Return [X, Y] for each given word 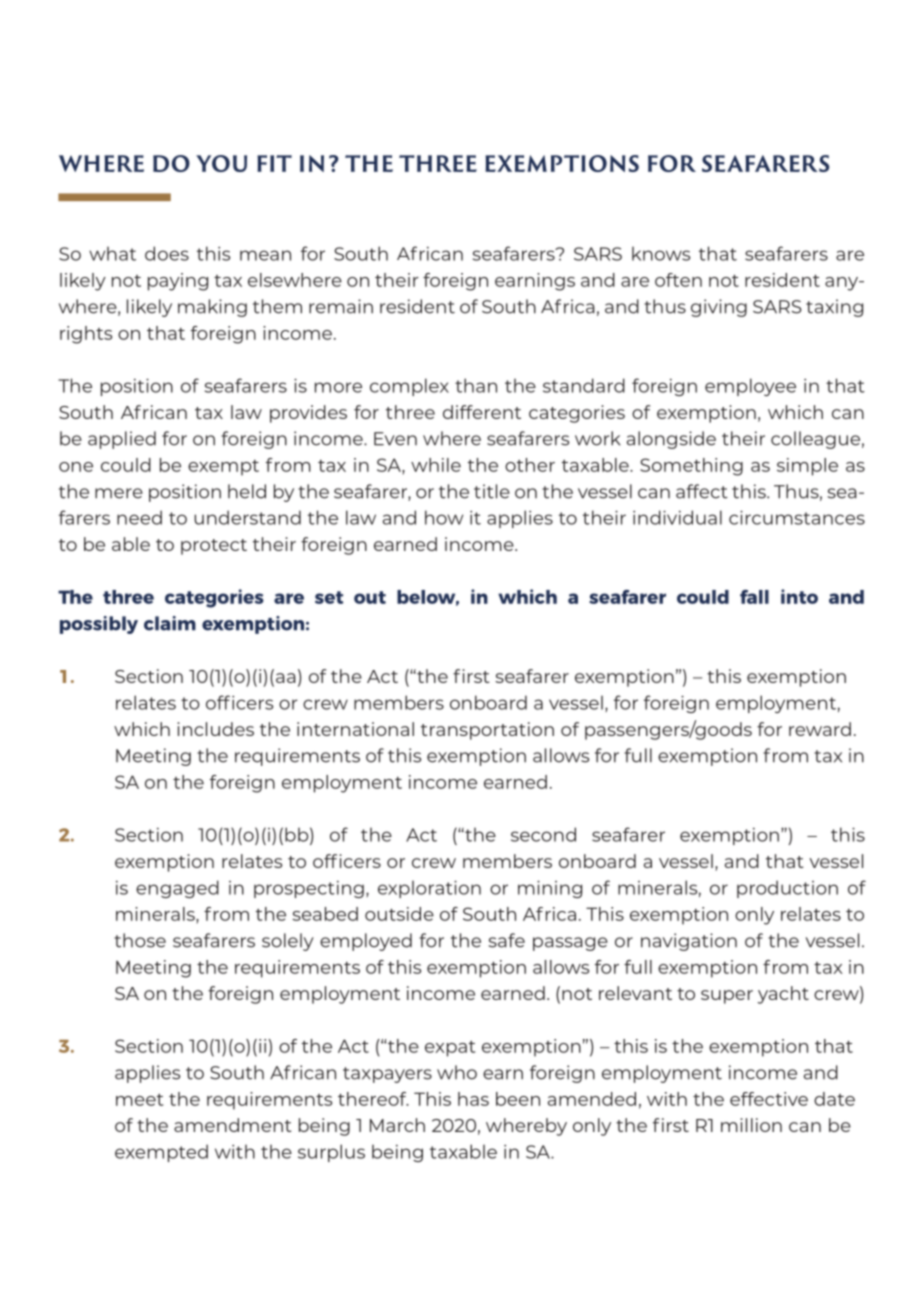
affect [702, 491]
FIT [274, 163]
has [473, 1099]
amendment [233, 1125]
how [444, 517]
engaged [177, 889]
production [787, 889]
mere [119, 493]
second [543, 834]
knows [661, 253]
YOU [221, 163]
